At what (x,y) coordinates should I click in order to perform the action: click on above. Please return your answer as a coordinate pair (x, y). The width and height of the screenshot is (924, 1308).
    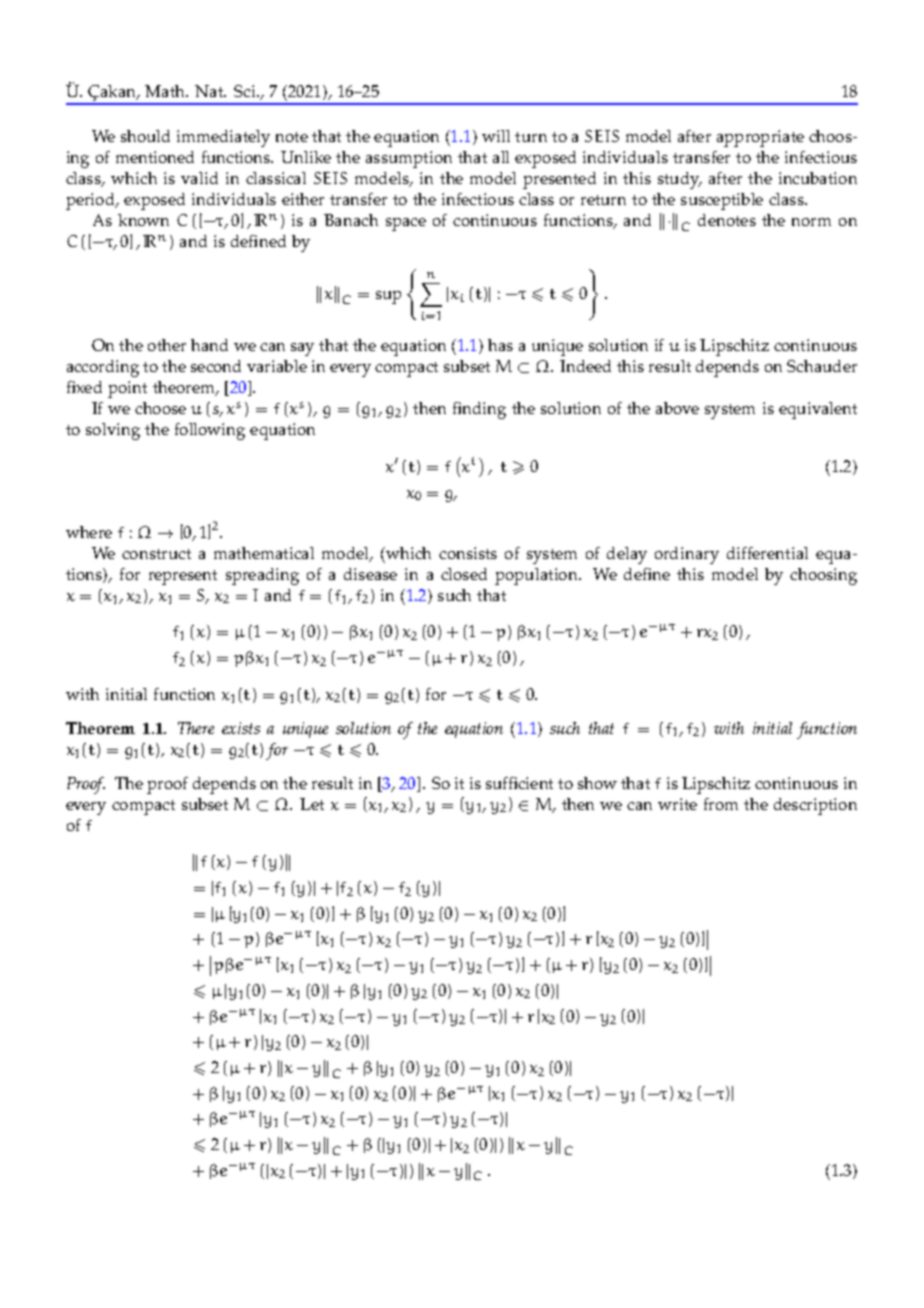
    Looking at the image, I should click on (677, 408).
